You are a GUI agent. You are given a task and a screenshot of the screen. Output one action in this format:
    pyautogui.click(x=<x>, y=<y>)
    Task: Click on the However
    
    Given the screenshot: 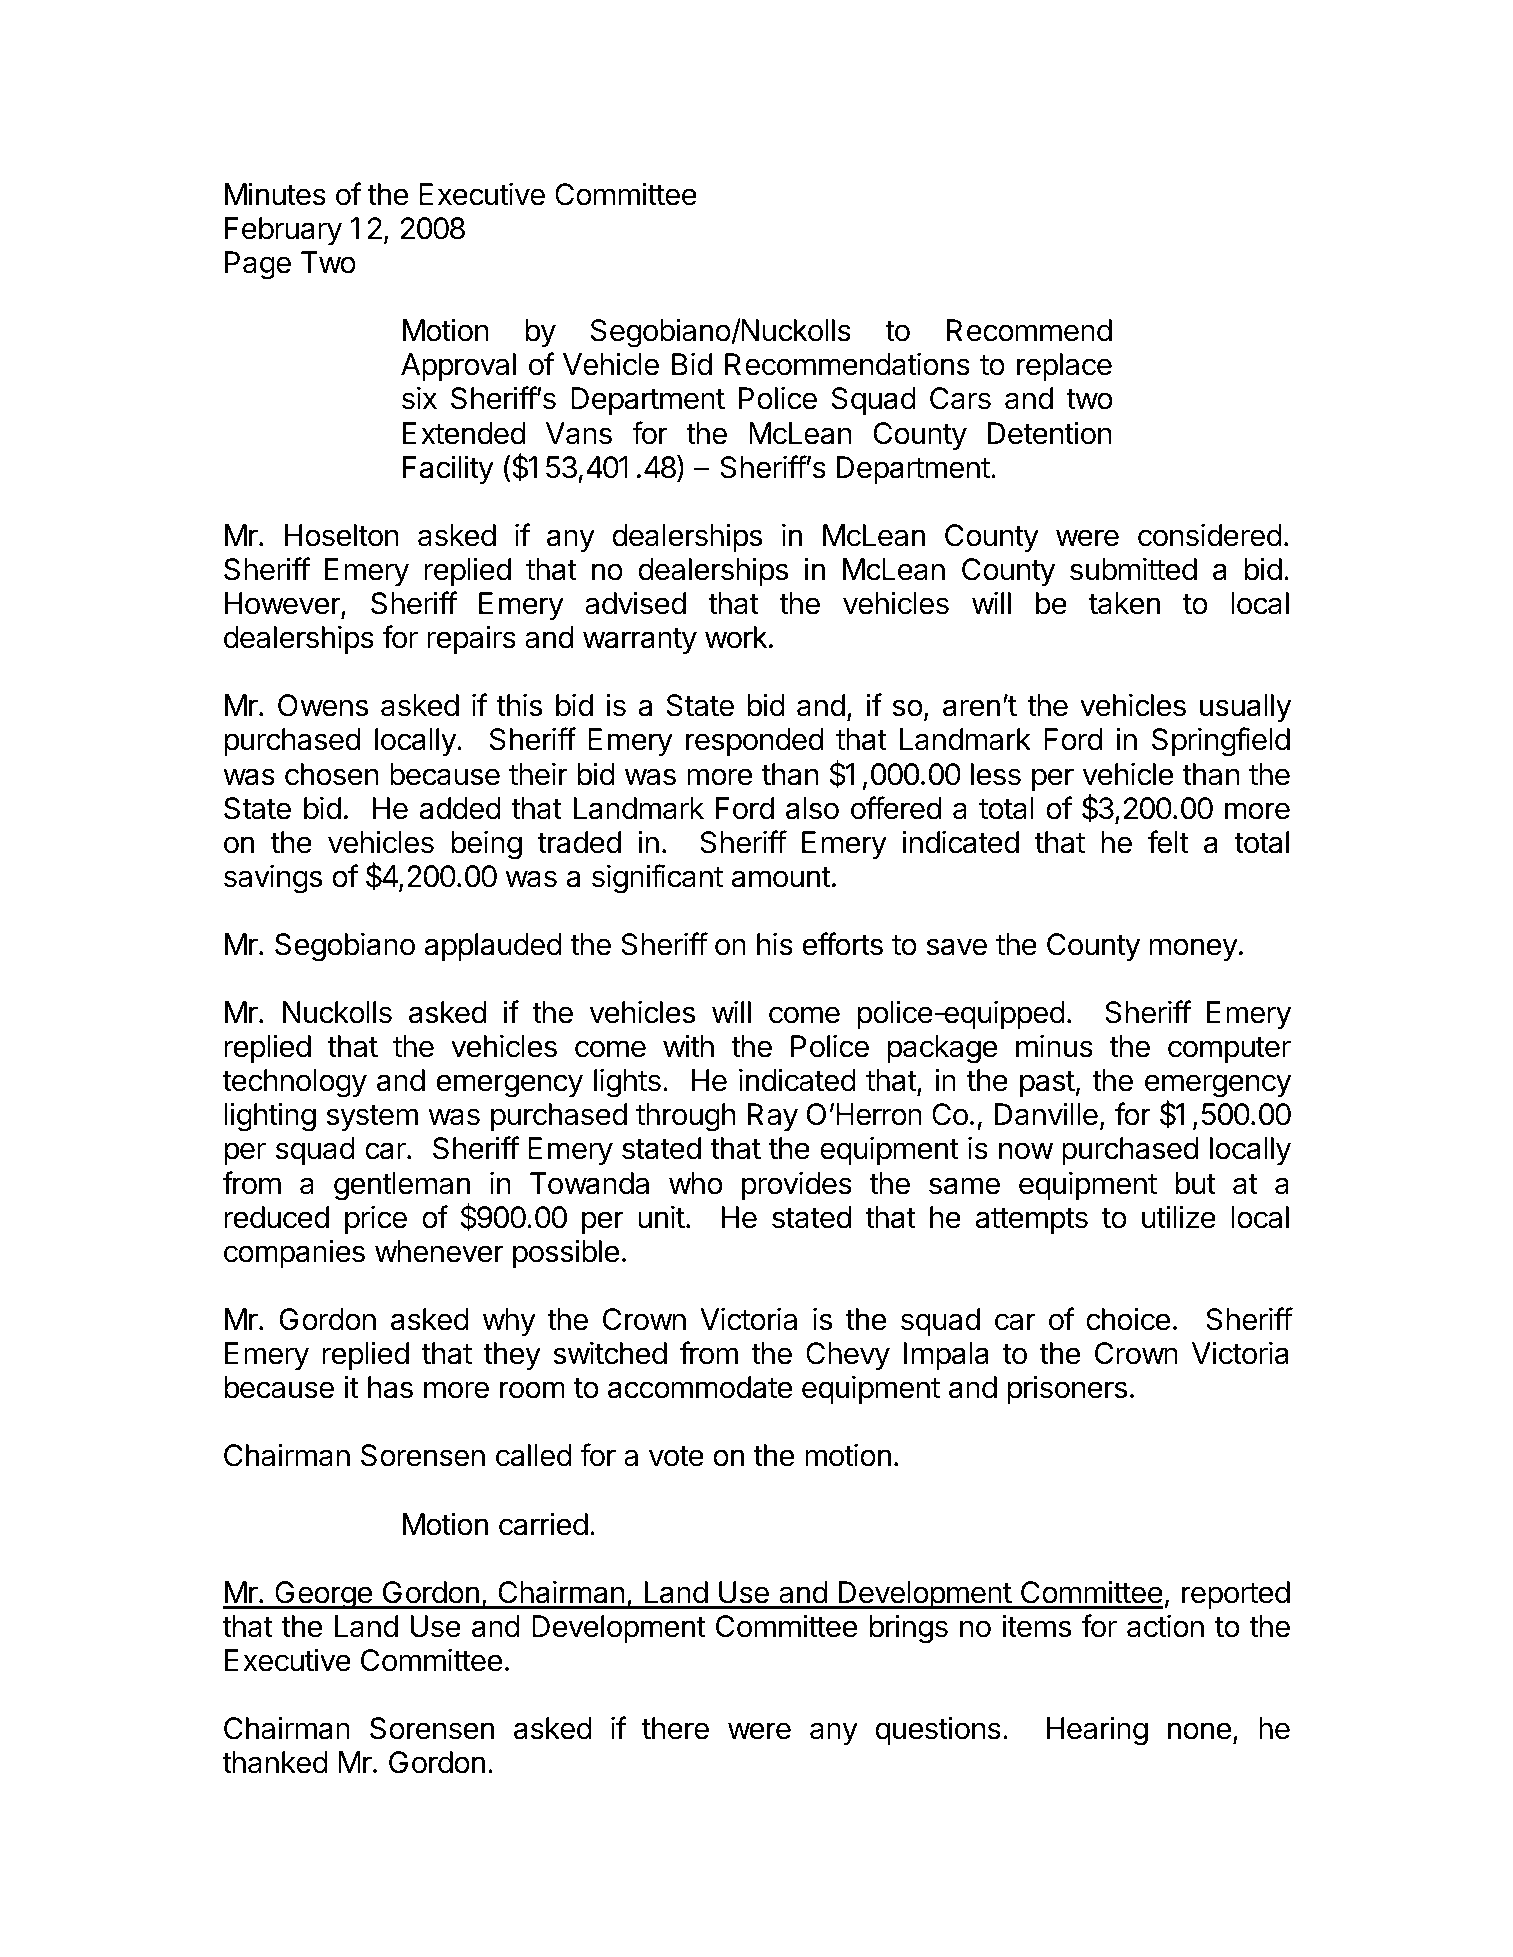 What is the action you would take?
    pyautogui.click(x=283, y=604)
